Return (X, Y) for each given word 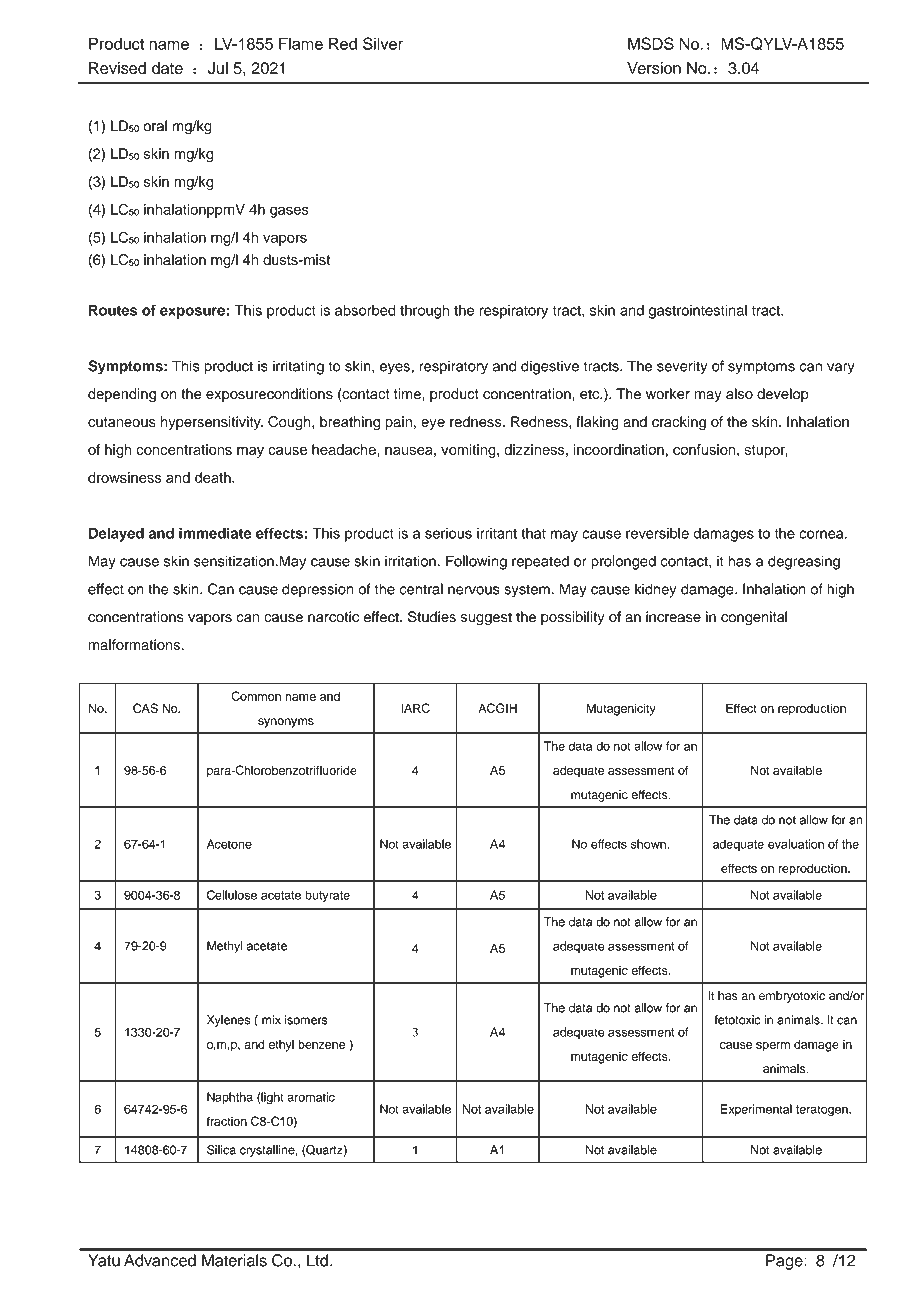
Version (654, 68)
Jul (218, 68)
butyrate (327, 896)
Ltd (317, 1260)
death (214, 477)
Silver (383, 43)
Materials (234, 1260)
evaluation (796, 844)
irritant (497, 533)
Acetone (229, 844)
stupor (766, 451)
